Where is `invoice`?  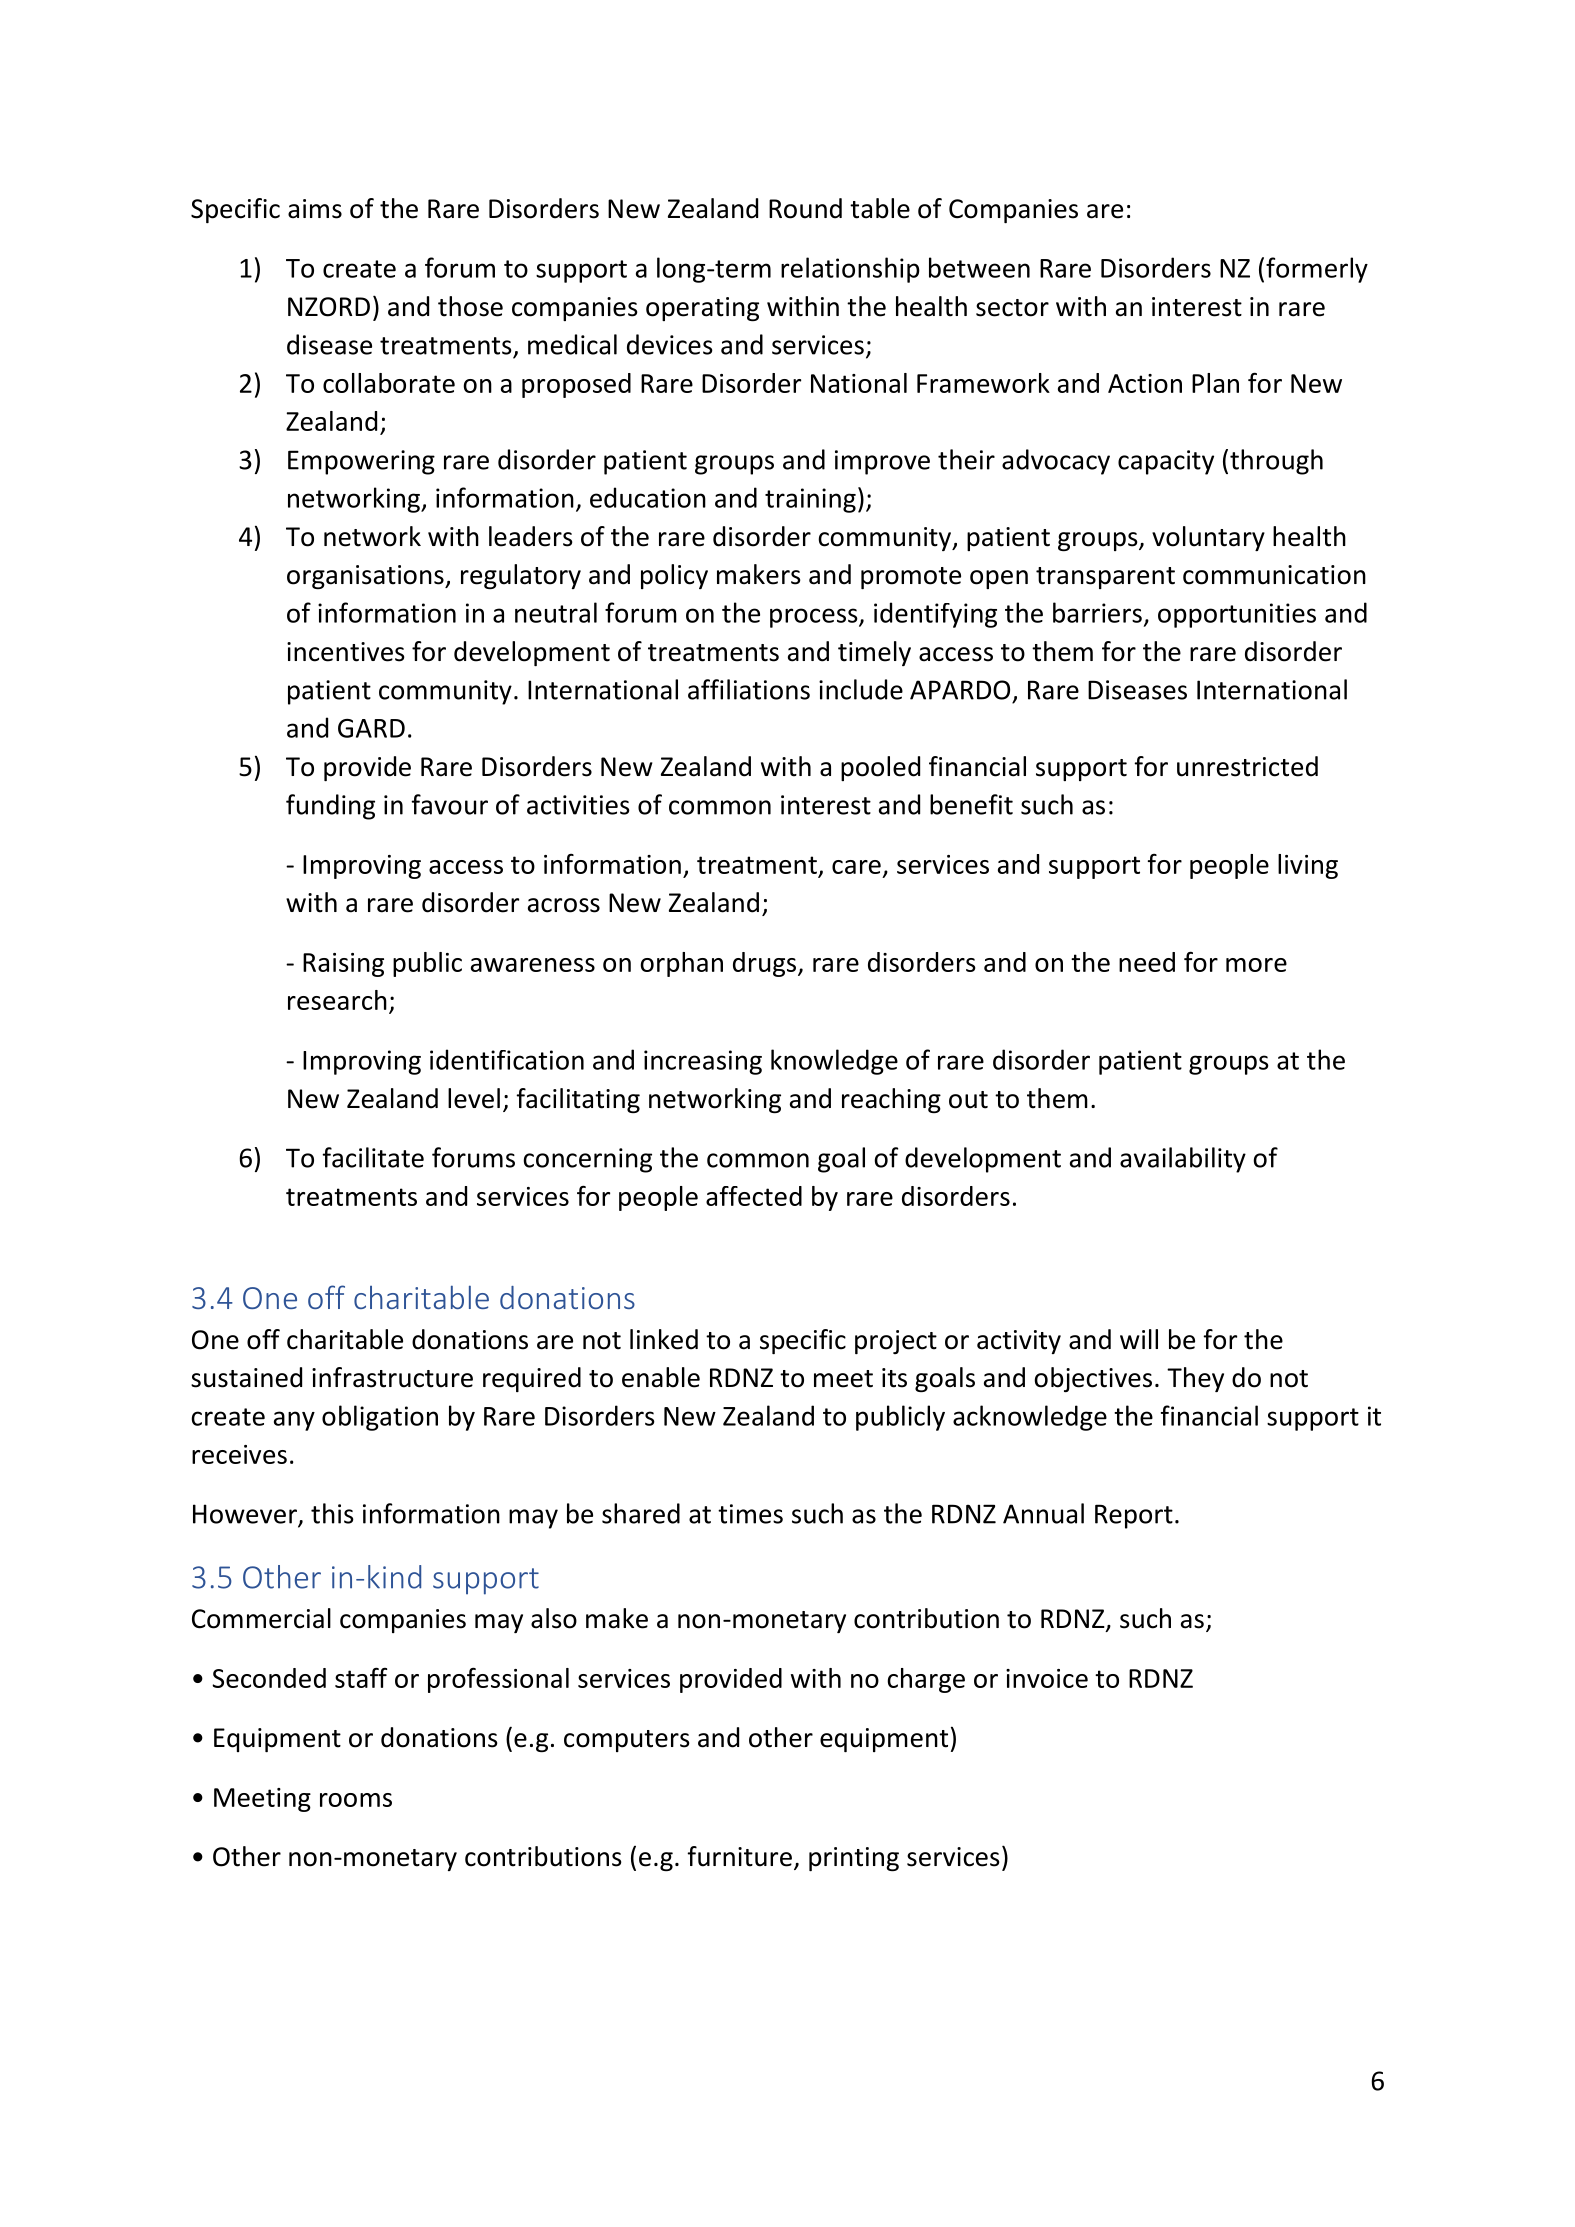 invoice is located at coordinates (1047, 1678).
